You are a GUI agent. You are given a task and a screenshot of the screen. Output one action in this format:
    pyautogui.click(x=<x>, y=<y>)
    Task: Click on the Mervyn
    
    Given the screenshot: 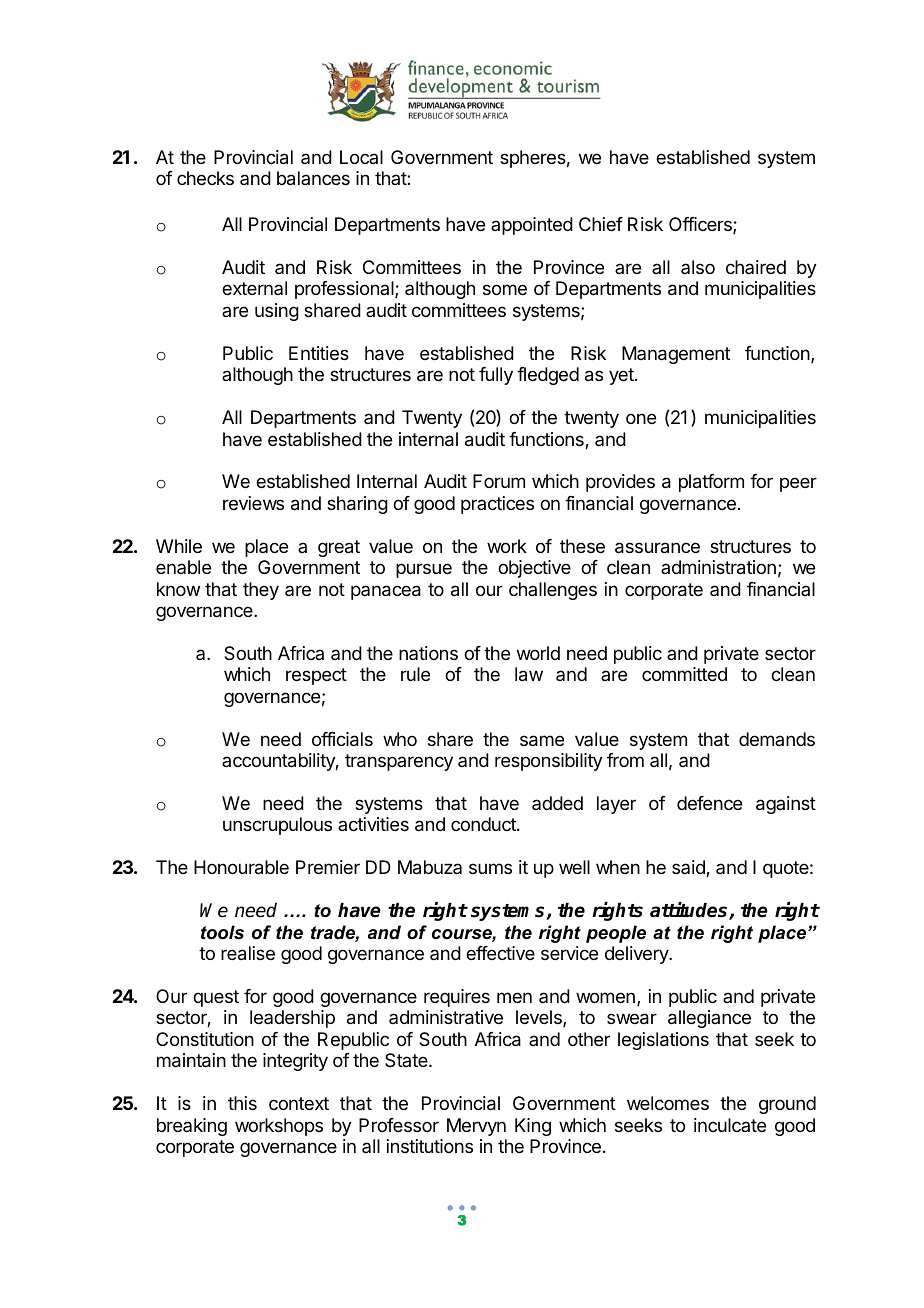 What is the action you would take?
    pyautogui.click(x=476, y=1127)
